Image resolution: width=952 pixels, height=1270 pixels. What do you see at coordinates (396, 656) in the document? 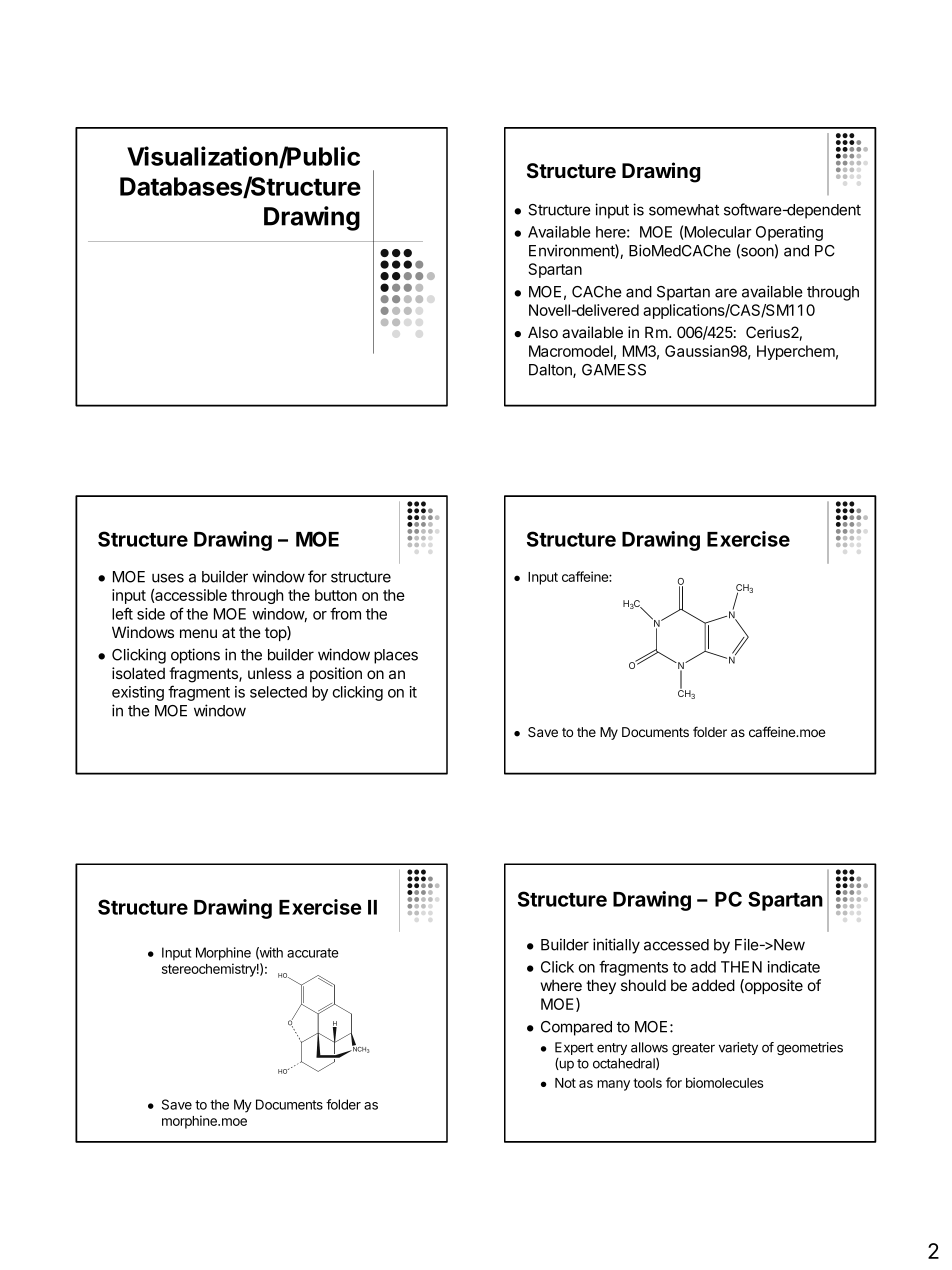
I see `places` at bounding box center [396, 656].
